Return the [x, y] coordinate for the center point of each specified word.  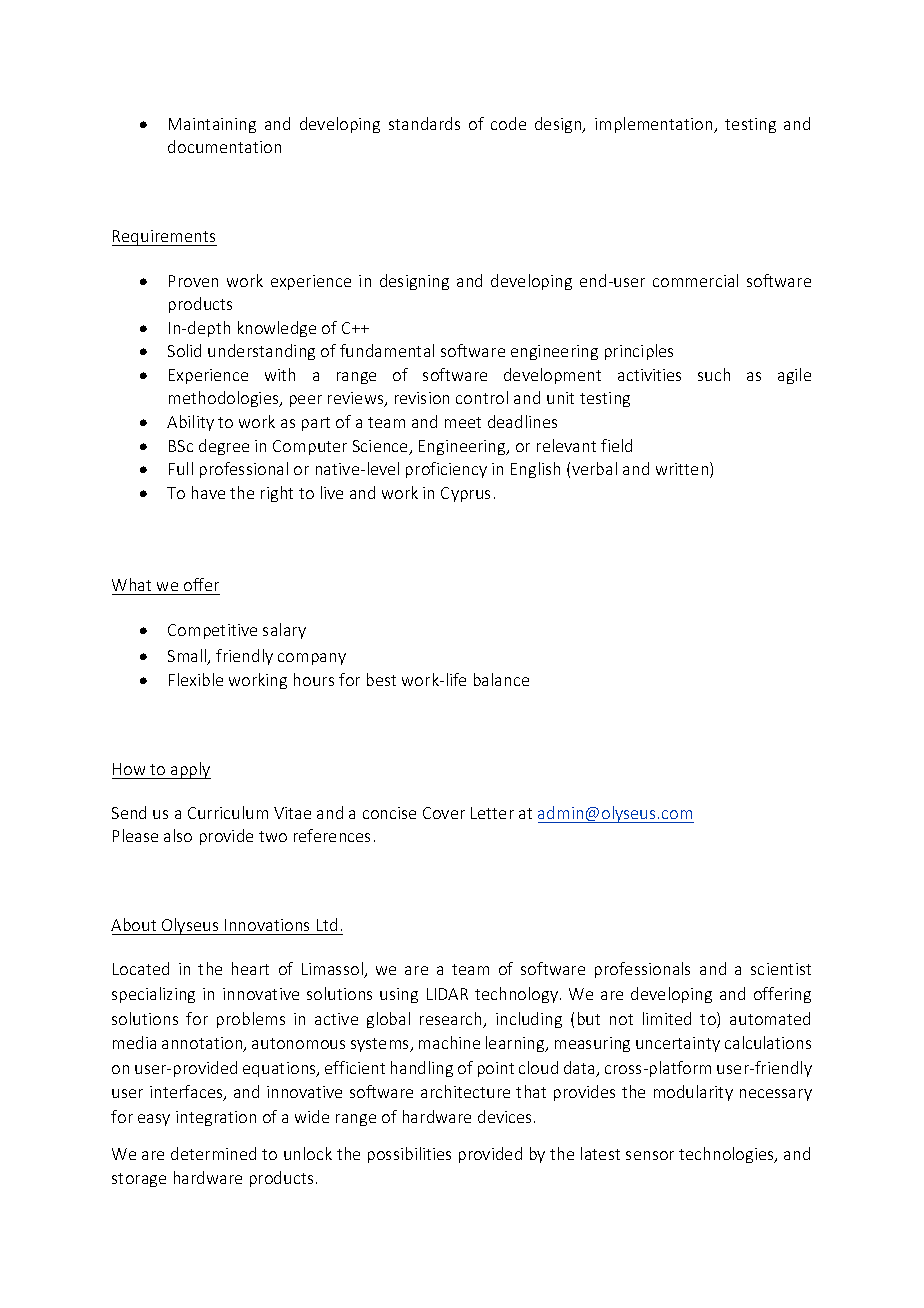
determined [213, 1153]
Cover [444, 813]
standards [424, 123]
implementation [655, 125]
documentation [224, 146]
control [482, 397]
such [714, 374]
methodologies [225, 399]
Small [188, 657]
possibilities [409, 1155]
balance [501, 679]
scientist [781, 969]
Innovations [267, 925]
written [683, 470]
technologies [727, 1155]
